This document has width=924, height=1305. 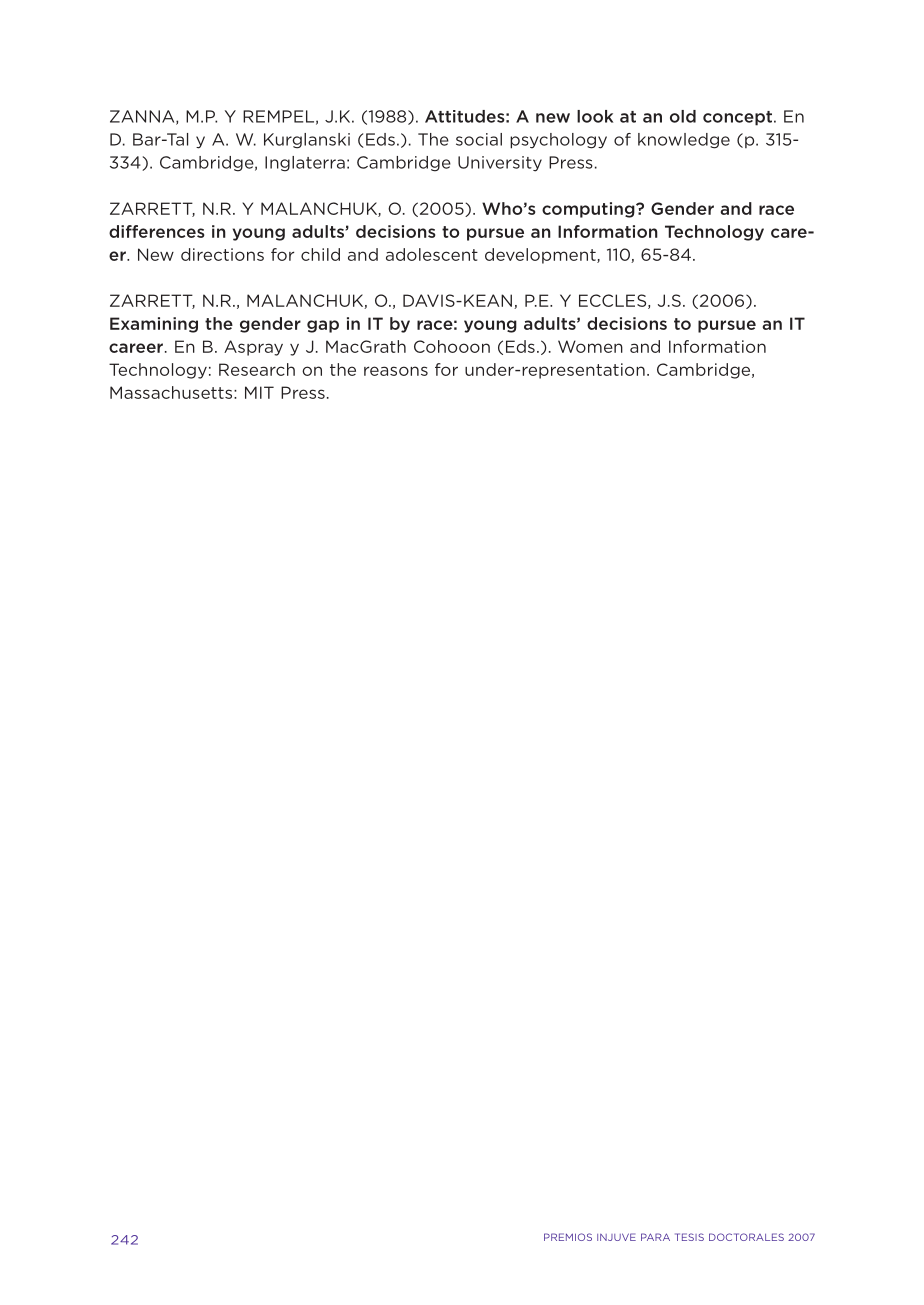 I want to click on PARA, so click(x=655, y=1237).
